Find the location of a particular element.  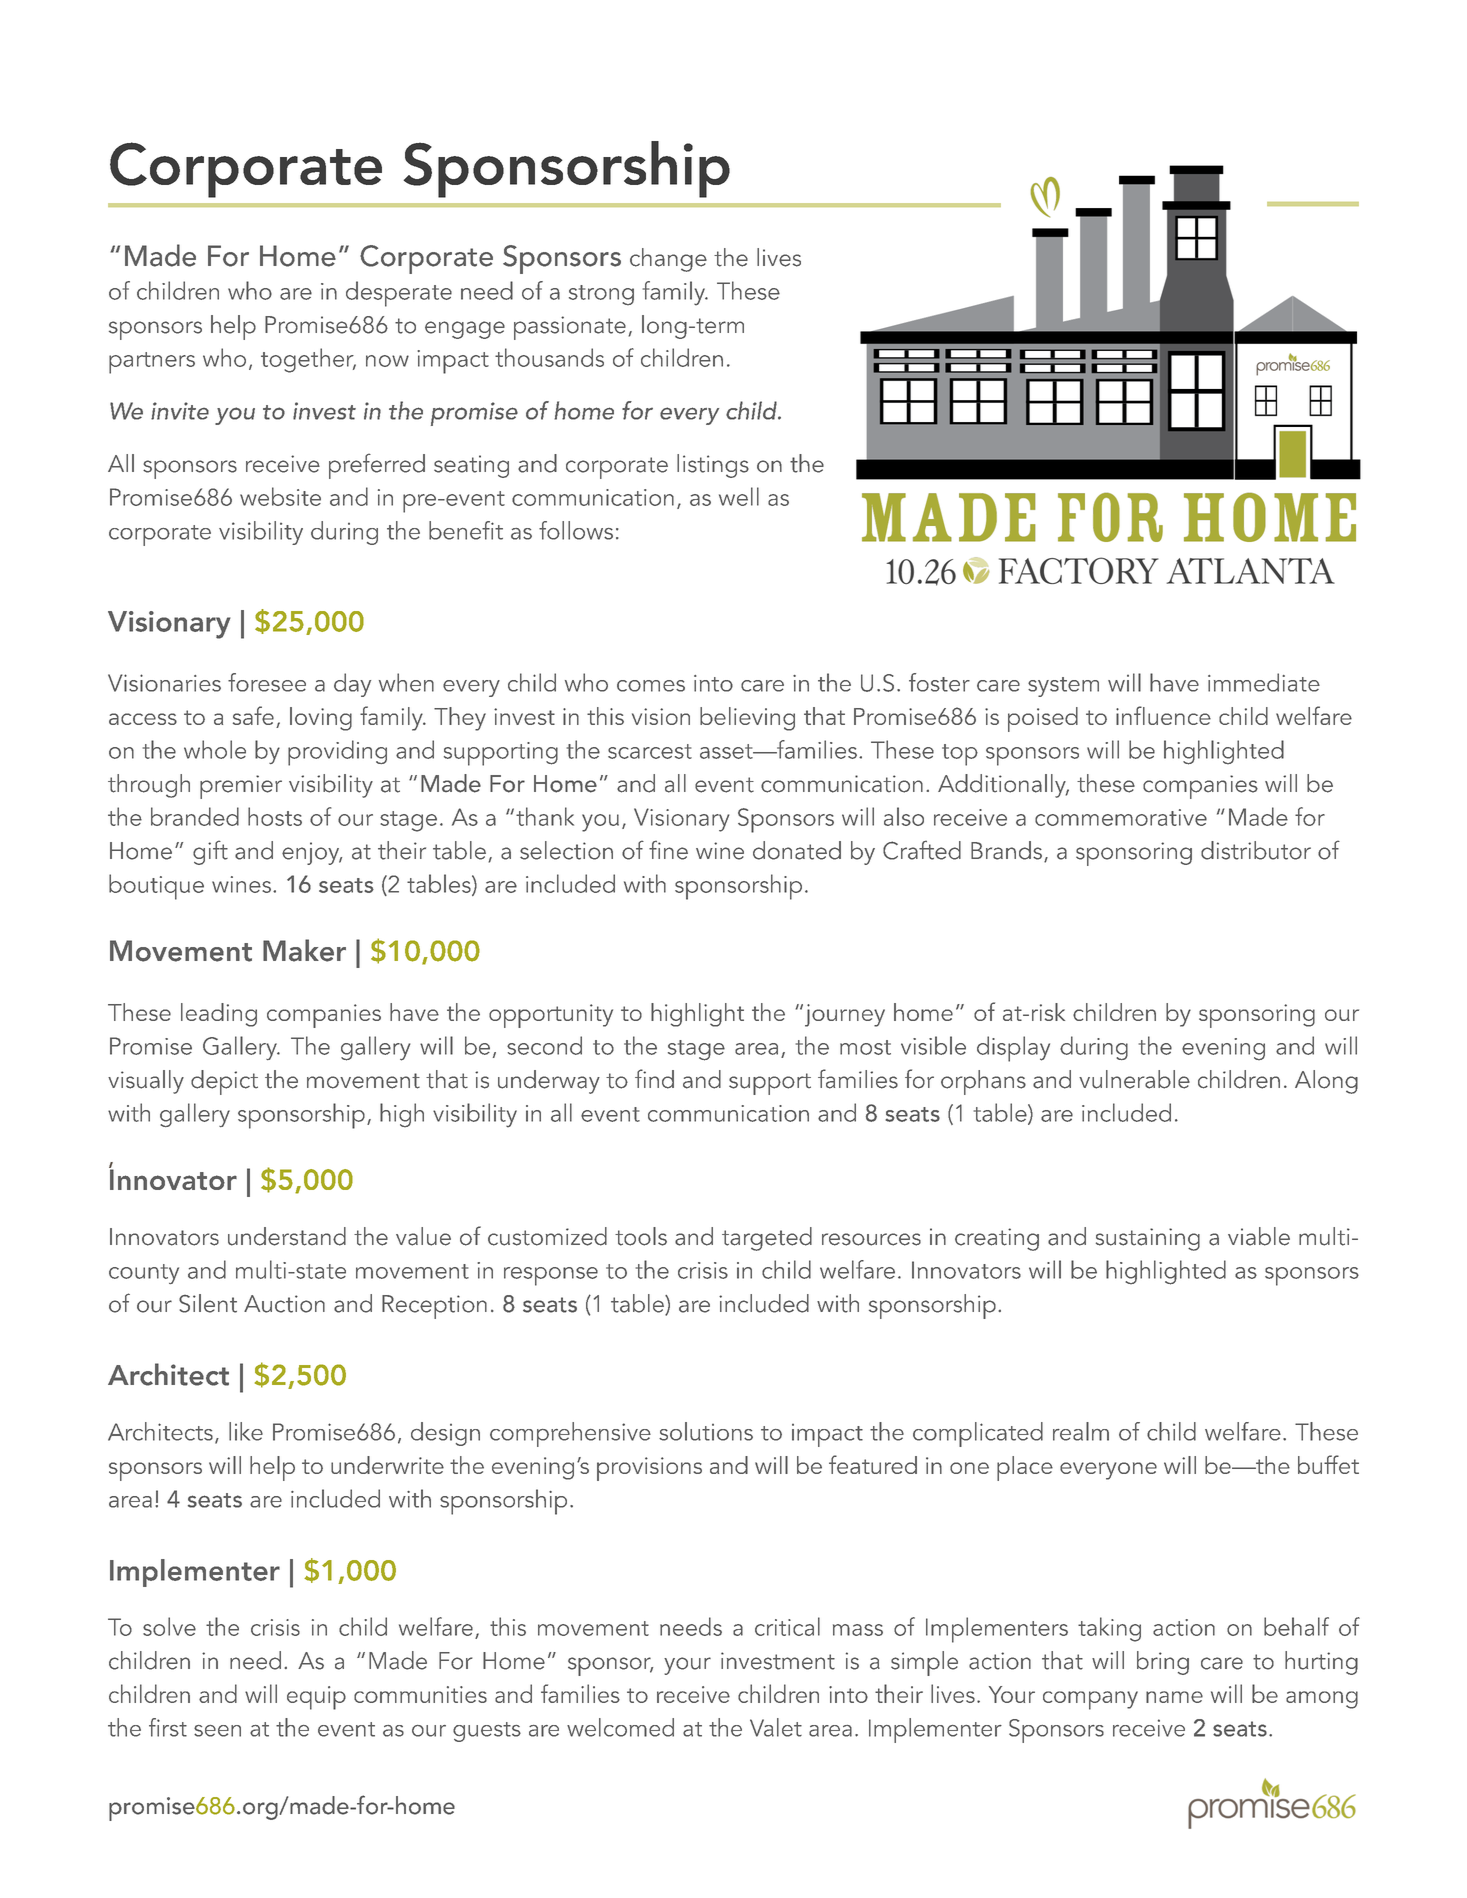

vulnerable is located at coordinates (1134, 1079).
